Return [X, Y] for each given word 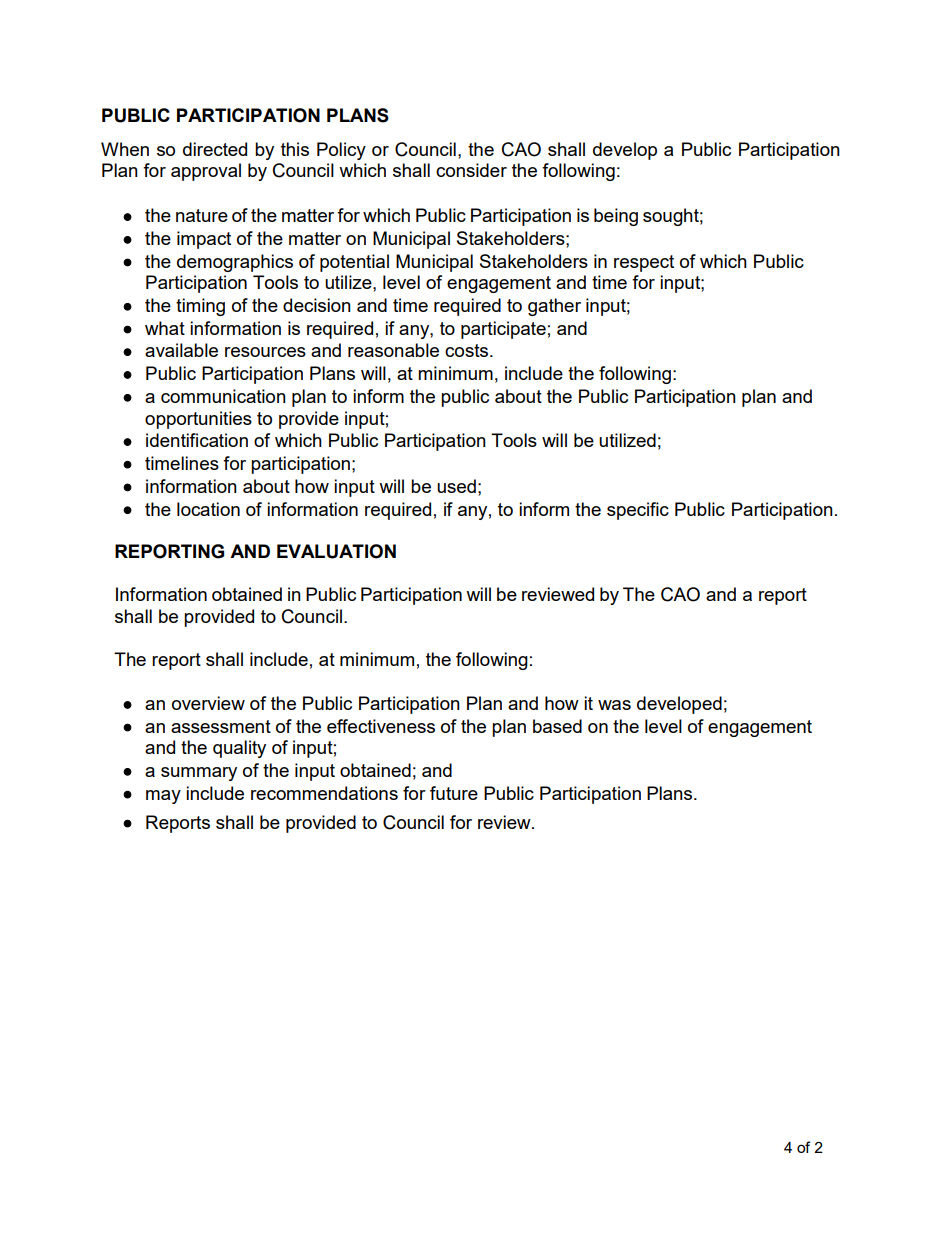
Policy [341, 151]
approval [206, 172]
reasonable [393, 350]
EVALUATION [336, 551]
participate [503, 330]
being [616, 217]
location [208, 509]
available [181, 350]
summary [199, 774]
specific [638, 511]
